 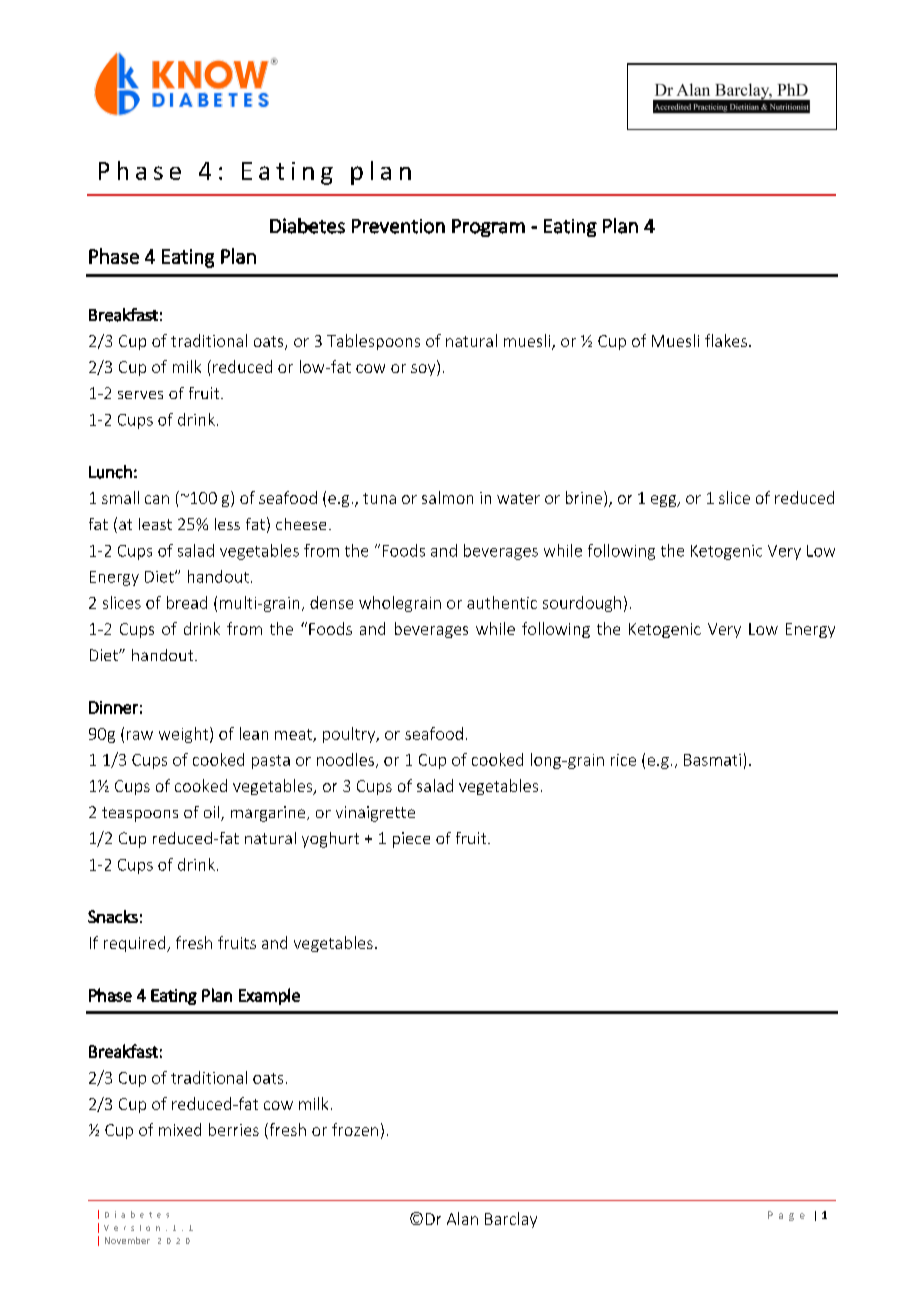 What do you see at coordinates (185, 735) in the screenshot?
I see `weight` at bounding box center [185, 735].
